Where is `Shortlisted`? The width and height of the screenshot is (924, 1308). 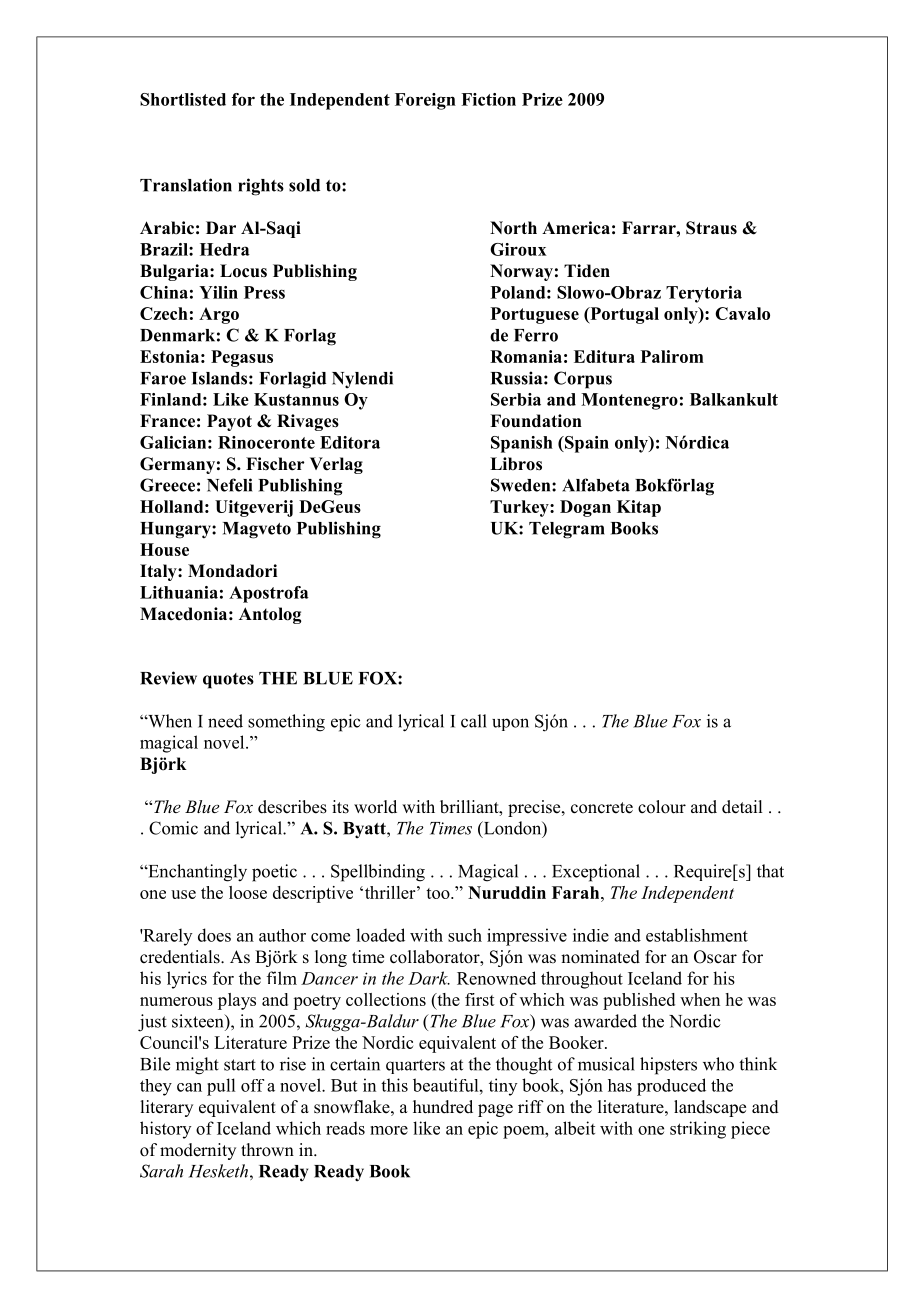 Shortlisted is located at coordinates (183, 99).
